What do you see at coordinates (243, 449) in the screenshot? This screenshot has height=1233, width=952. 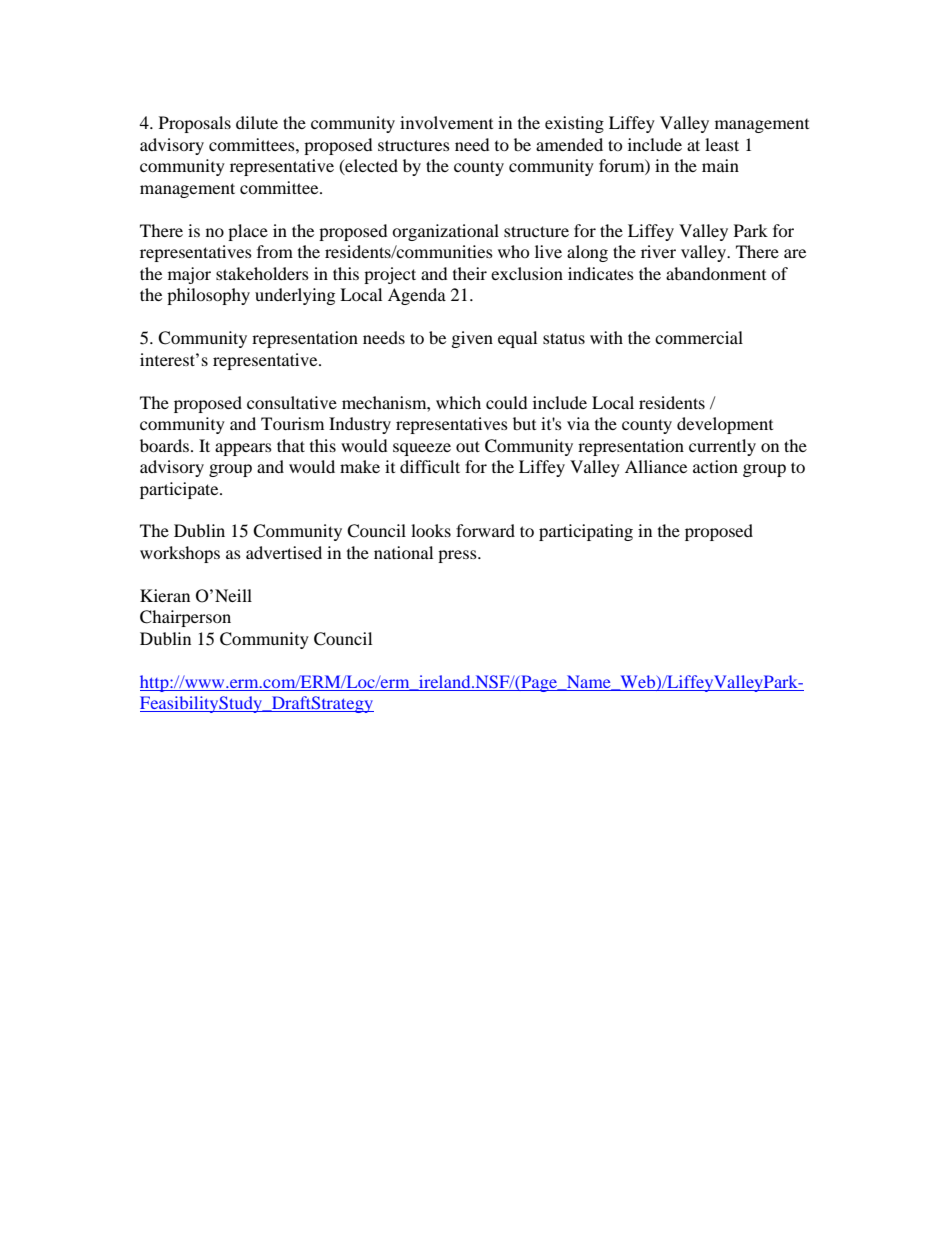 I see `appears` at bounding box center [243, 449].
